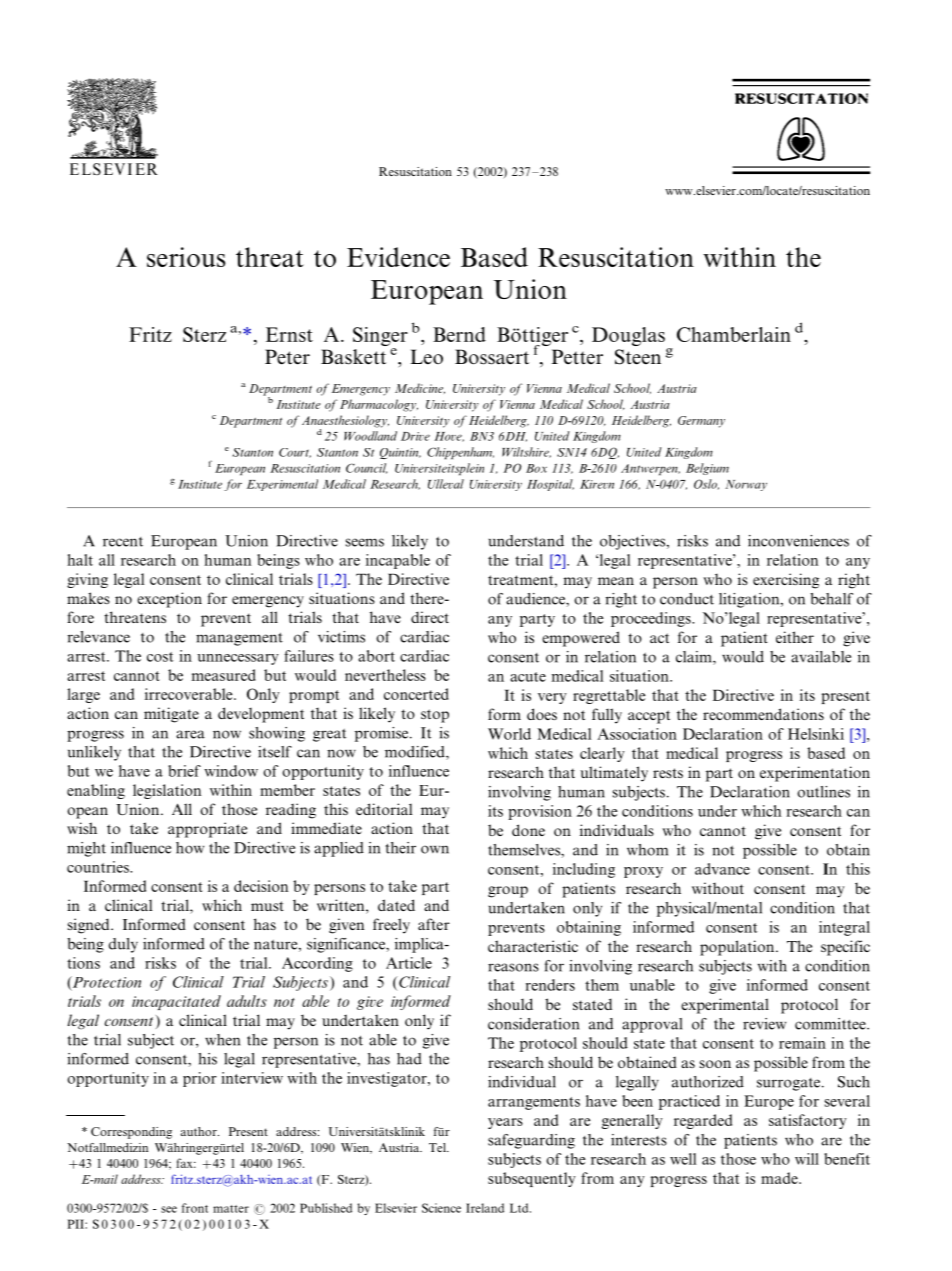 The width and height of the screenshot is (952, 1271). I want to click on Helsinki, so click(816, 734).
